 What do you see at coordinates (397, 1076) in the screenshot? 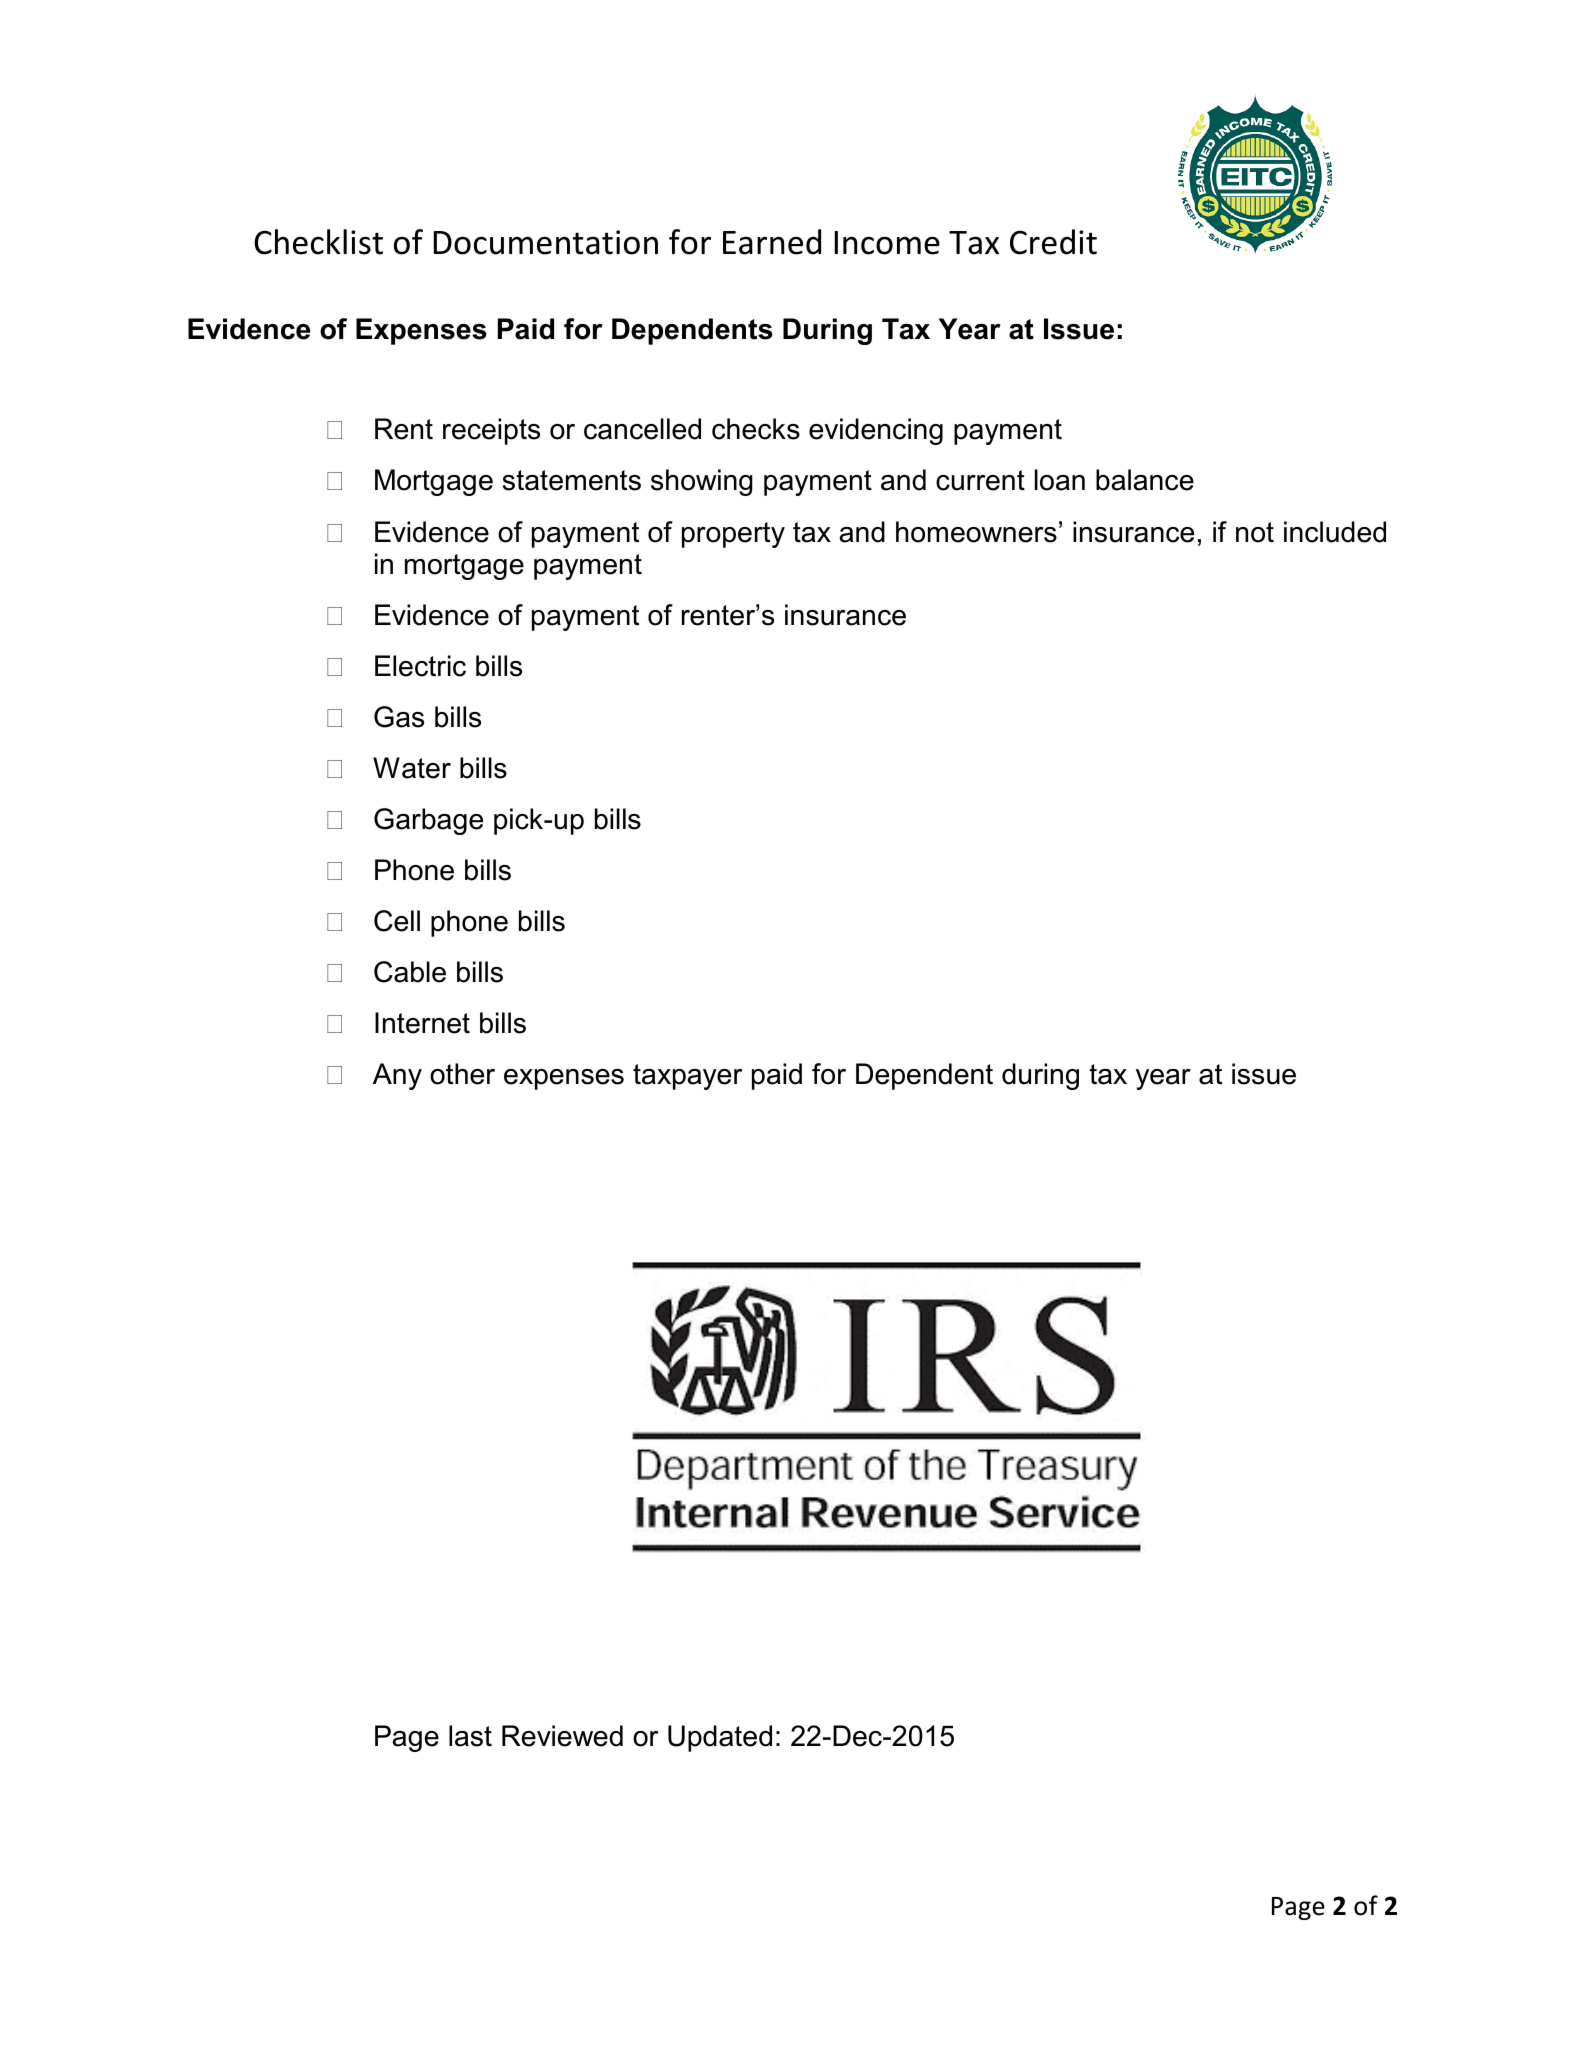
I see `Any` at bounding box center [397, 1076].
